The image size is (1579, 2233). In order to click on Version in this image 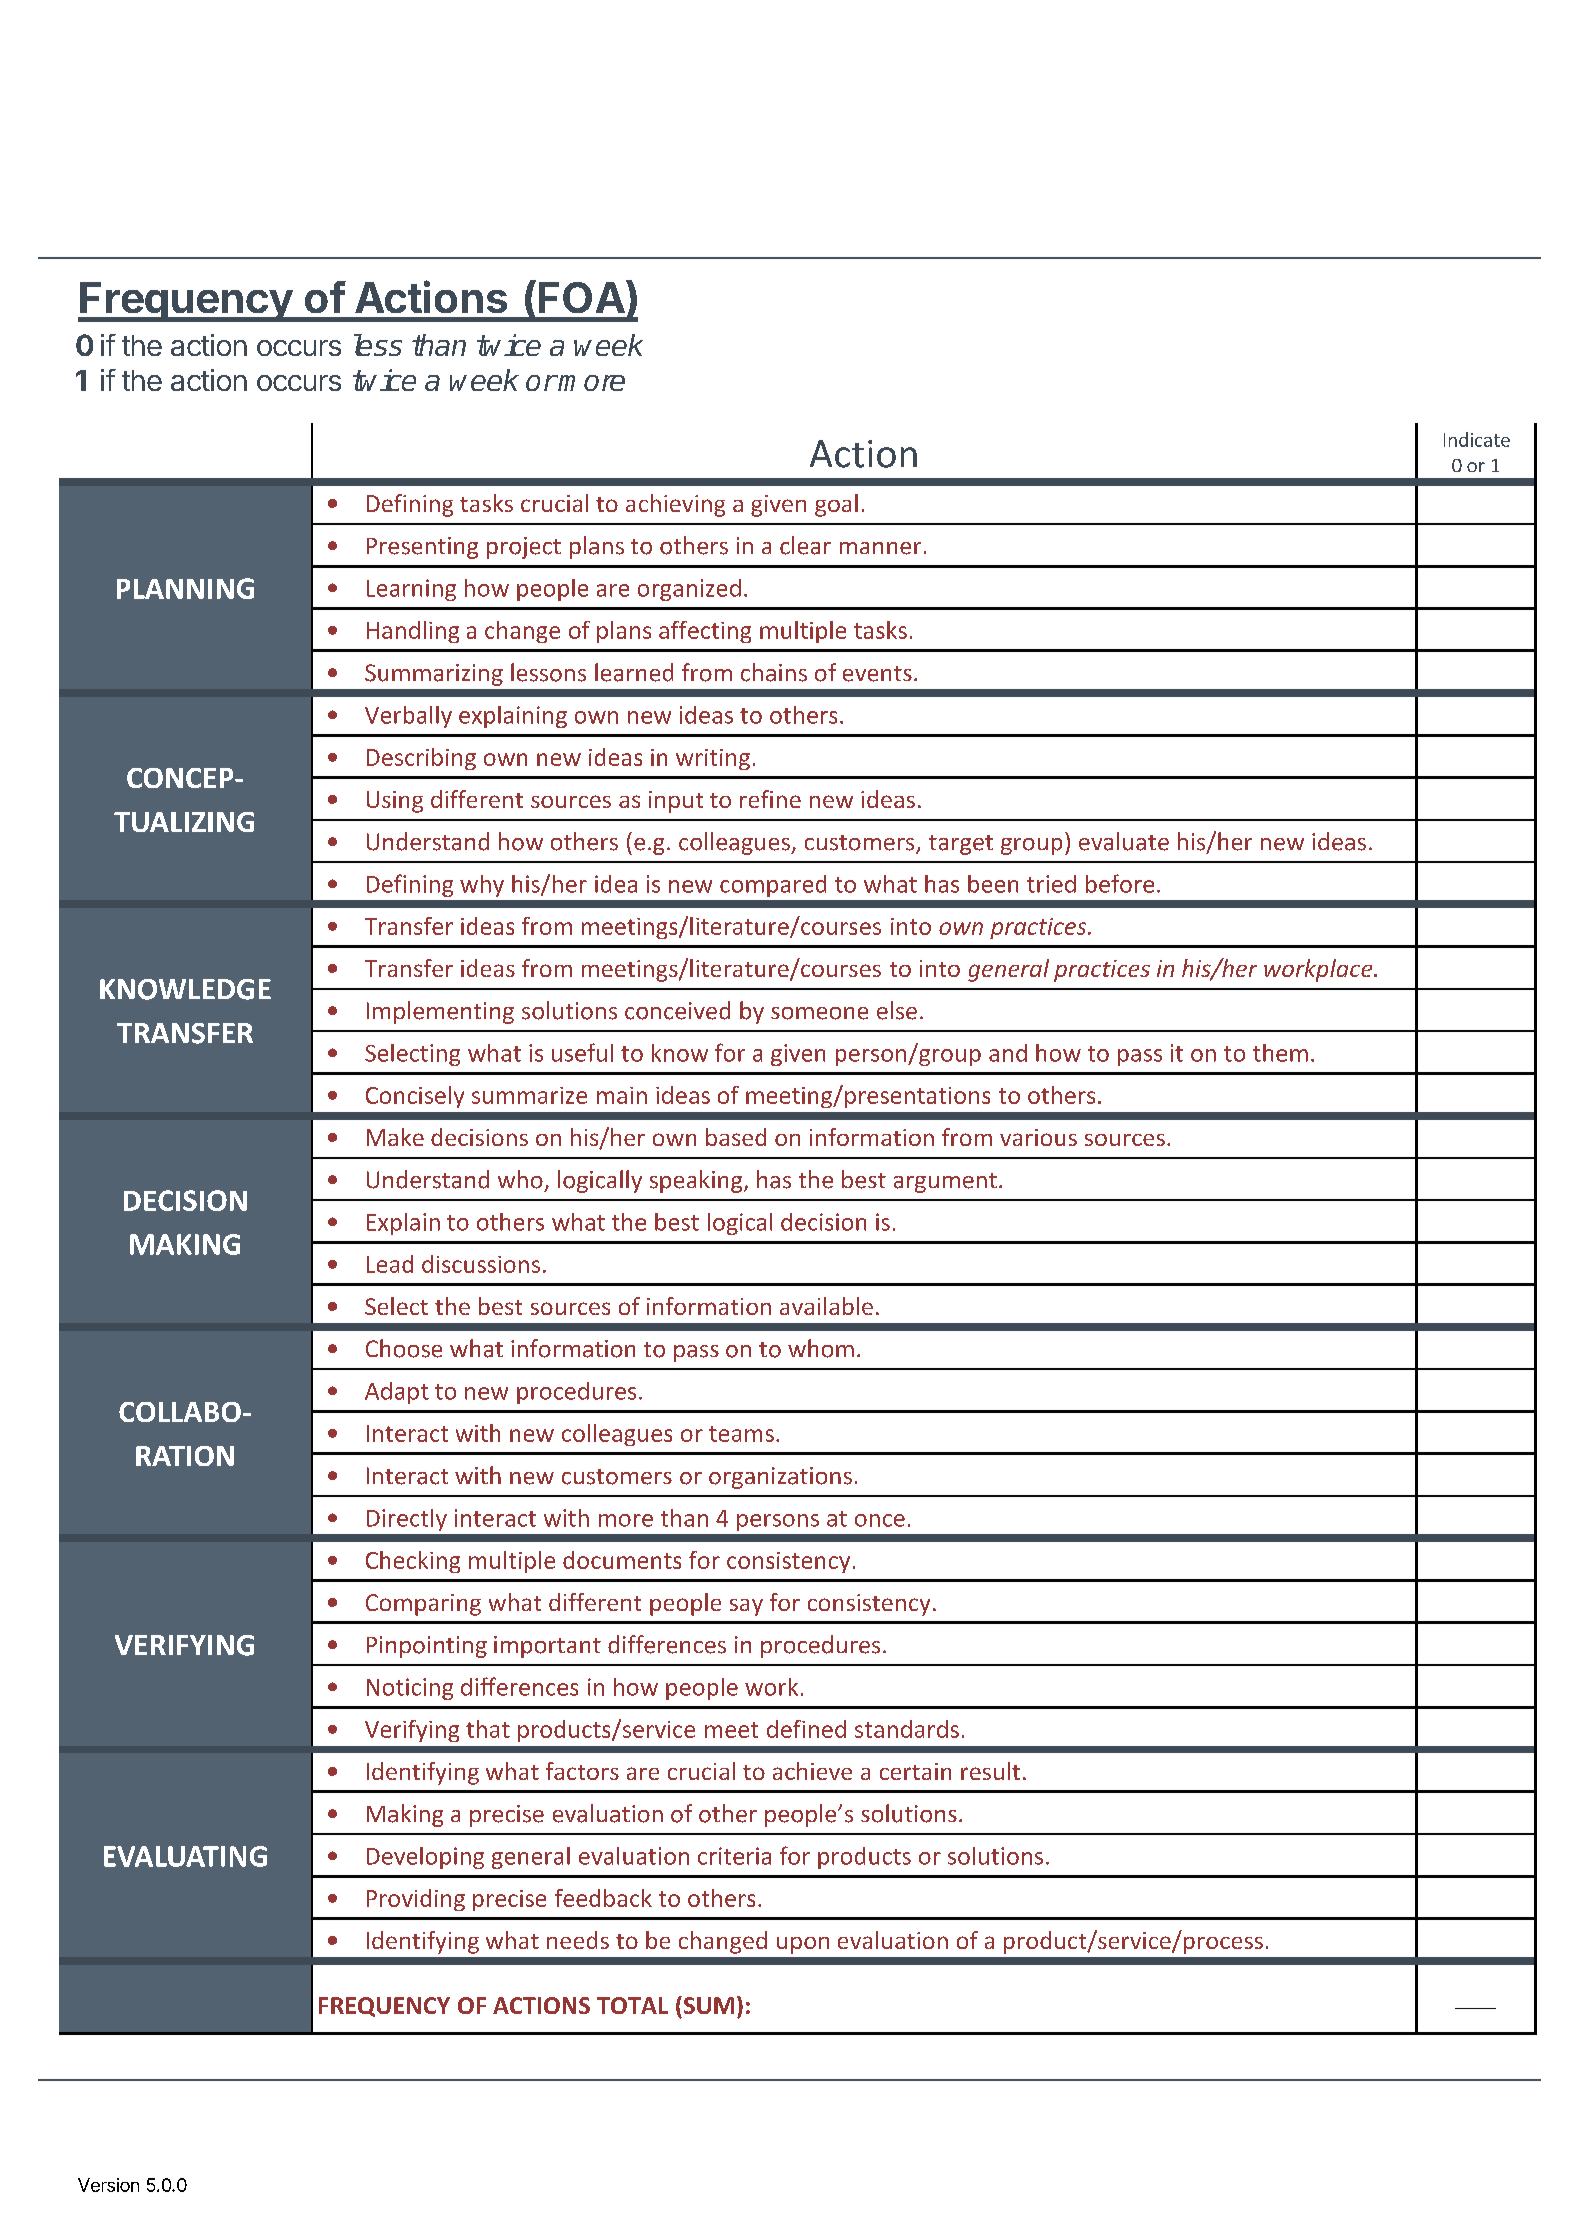, I will do `click(108, 2185)`.
